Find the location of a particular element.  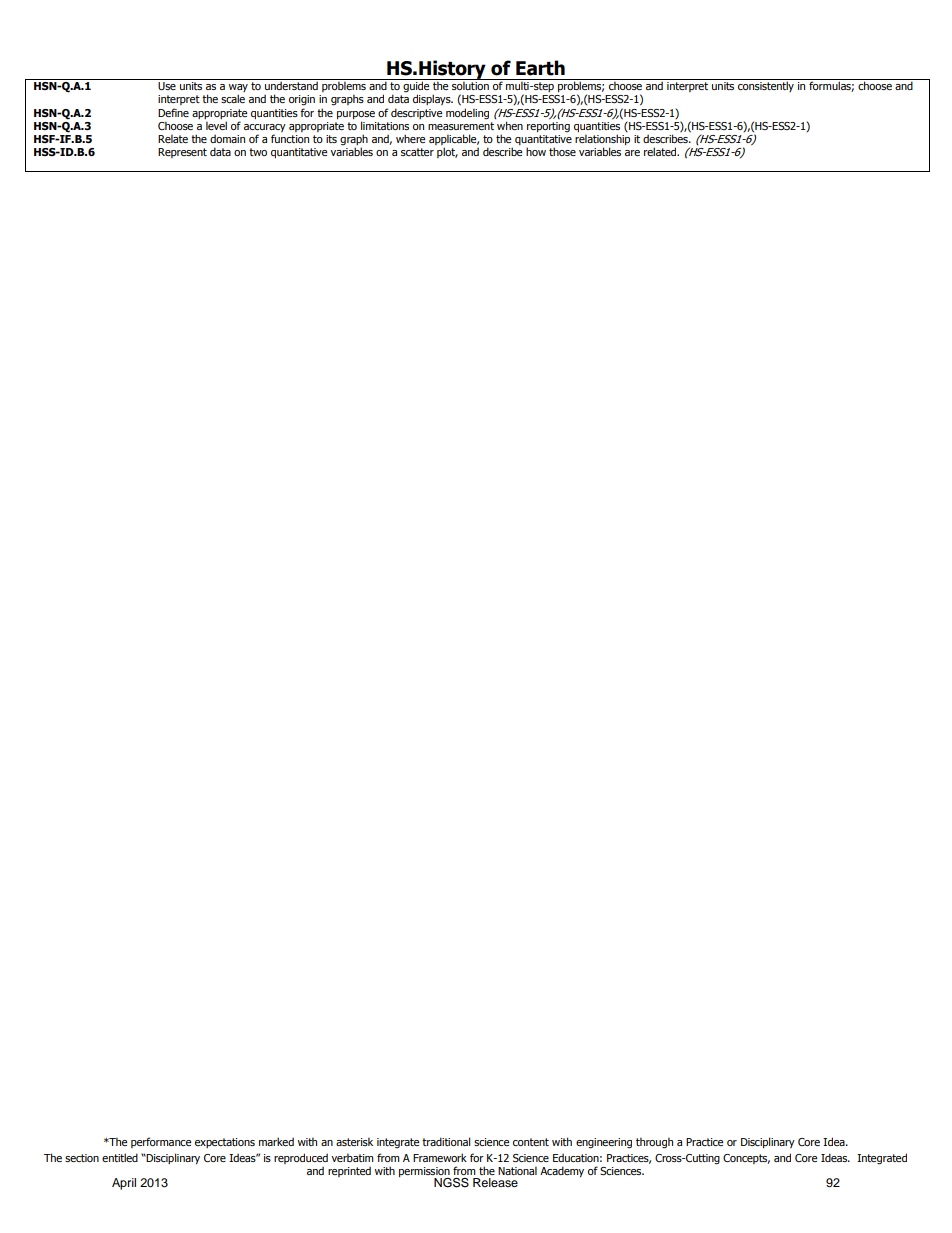

those is located at coordinates (562, 151).
